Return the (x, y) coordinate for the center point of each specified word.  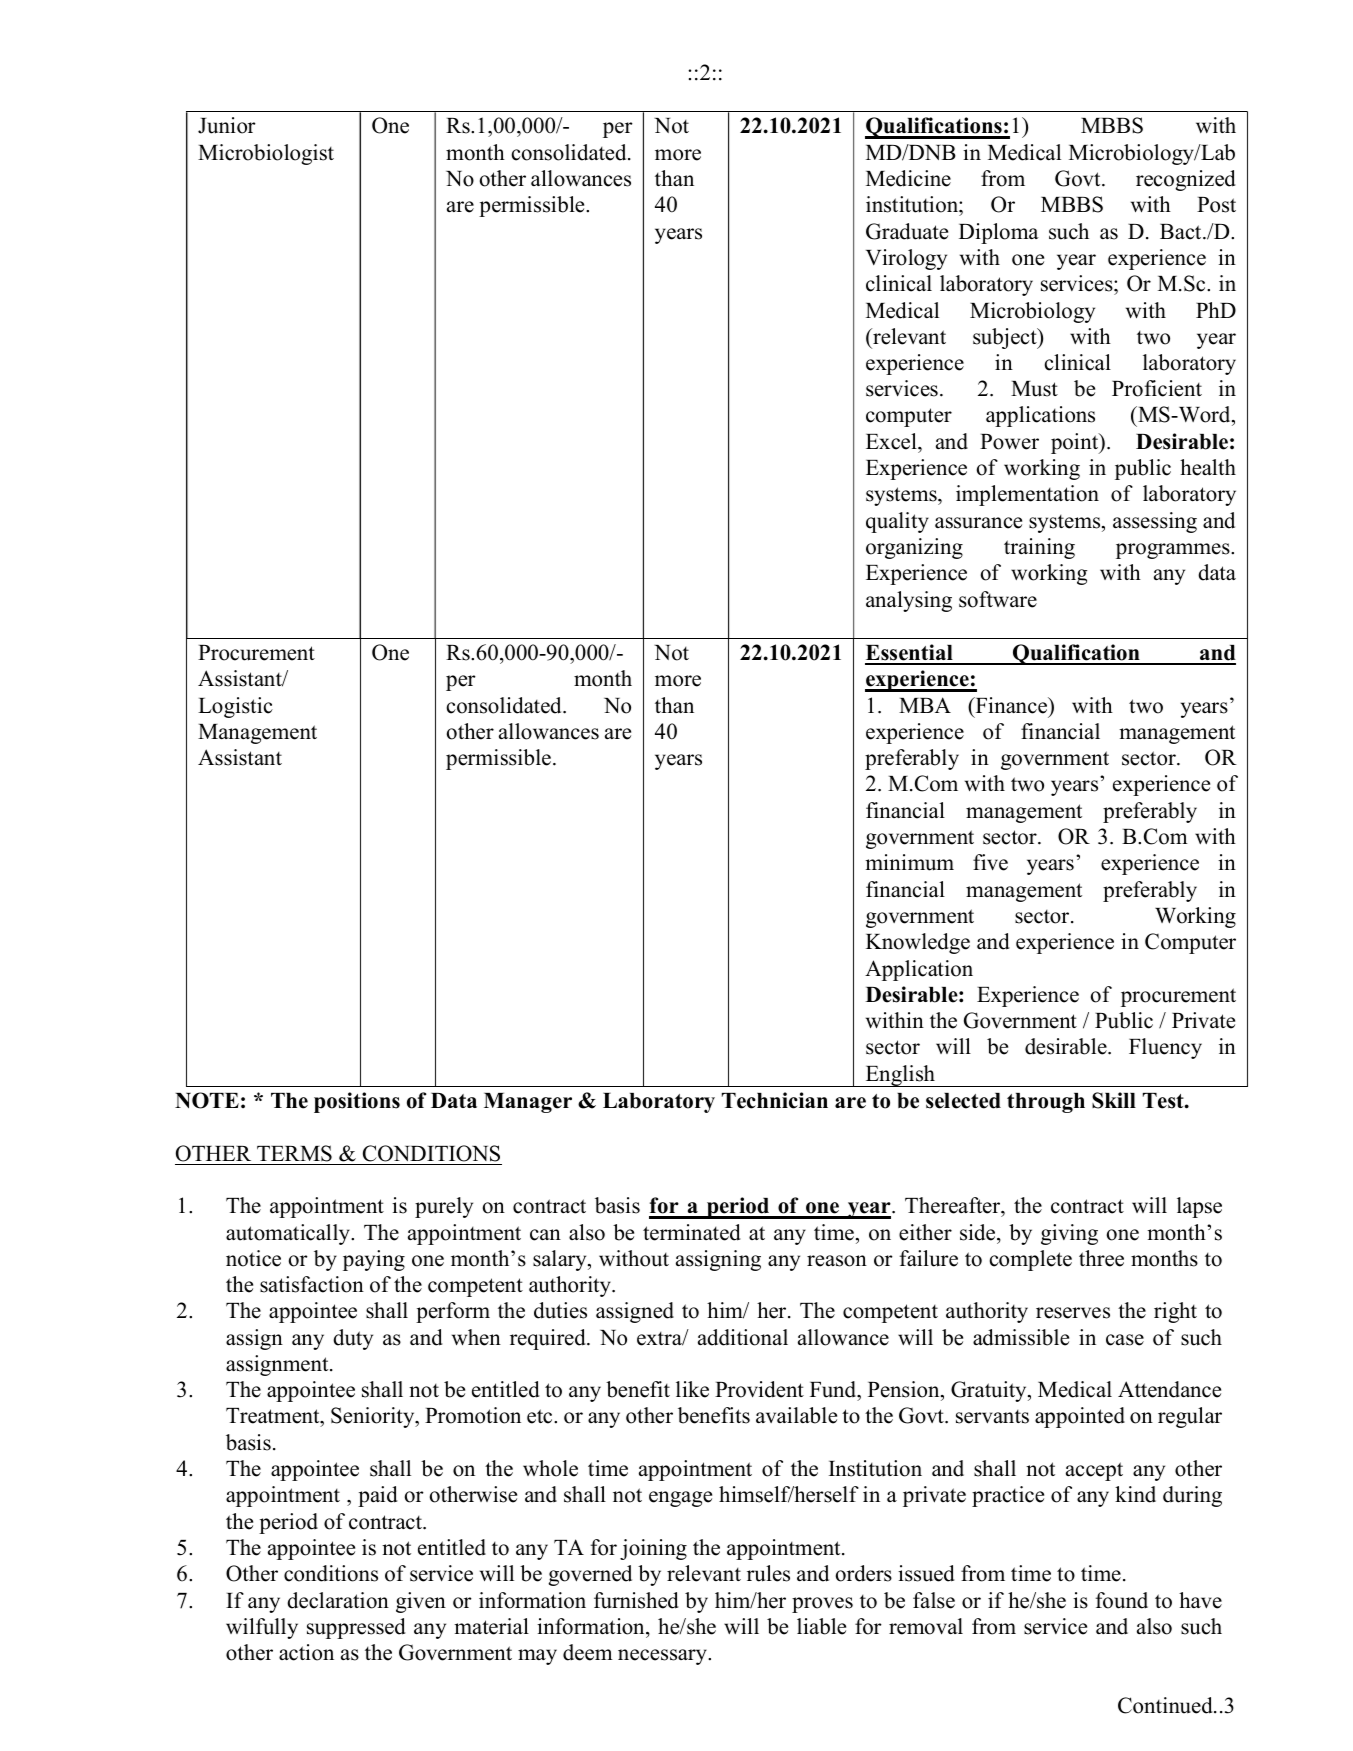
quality (897, 522)
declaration (338, 1600)
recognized (1186, 180)
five (990, 862)
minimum (909, 862)
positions (357, 1102)
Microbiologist (266, 154)
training (1039, 548)
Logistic (235, 707)
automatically (289, 1234)
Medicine (908, 178)
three (1101, 1258)
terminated (692, 1232)
